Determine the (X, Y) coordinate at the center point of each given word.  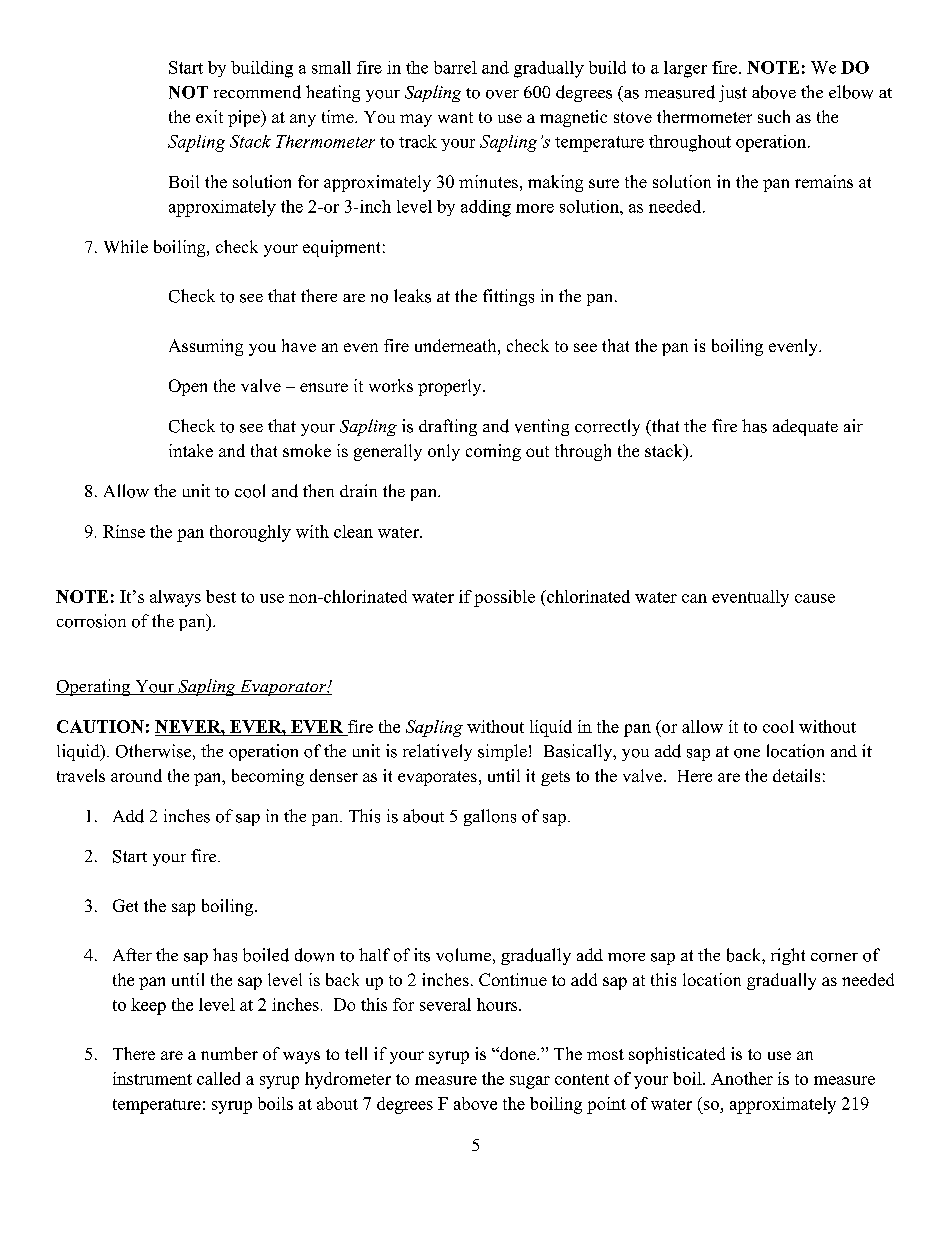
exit (209, 116)
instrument (152, 1078)
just (733, 93)
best (221, 596)
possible (504, 598)
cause (815, 598)
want (455, 117)
